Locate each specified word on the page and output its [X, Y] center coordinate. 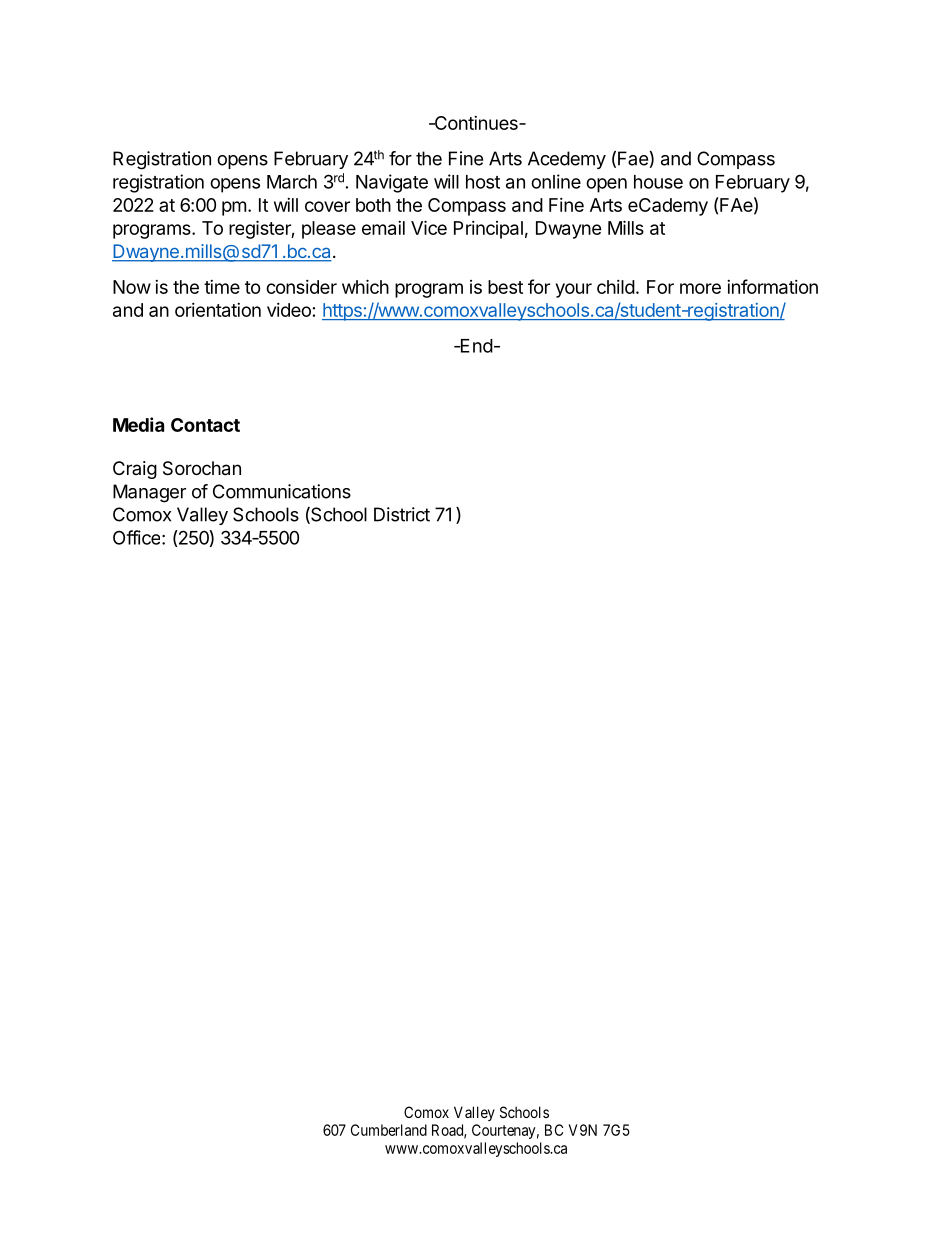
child [616, 287]
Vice [429, 227]
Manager [149, 493]
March [292, 182]
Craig [135, 470]
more [700, 288]
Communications [282, 491]
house [658, 182]
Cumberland [389, 1130]
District [402, 514]
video [289, 310]
